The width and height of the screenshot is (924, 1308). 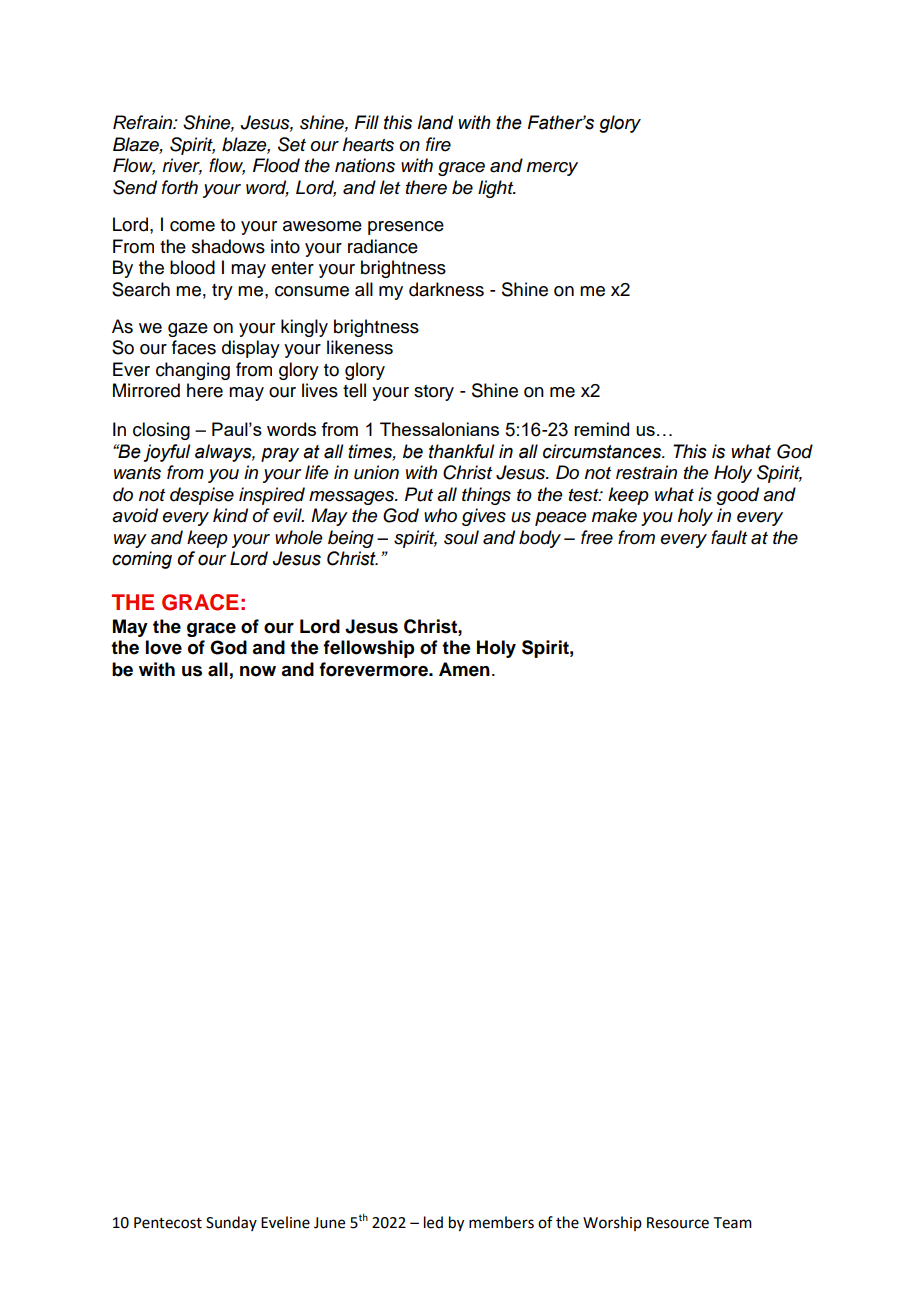 What do you see at coordinates (419, 494) in the screenshot?
I see `Put` at bounding box center [419, 494].
